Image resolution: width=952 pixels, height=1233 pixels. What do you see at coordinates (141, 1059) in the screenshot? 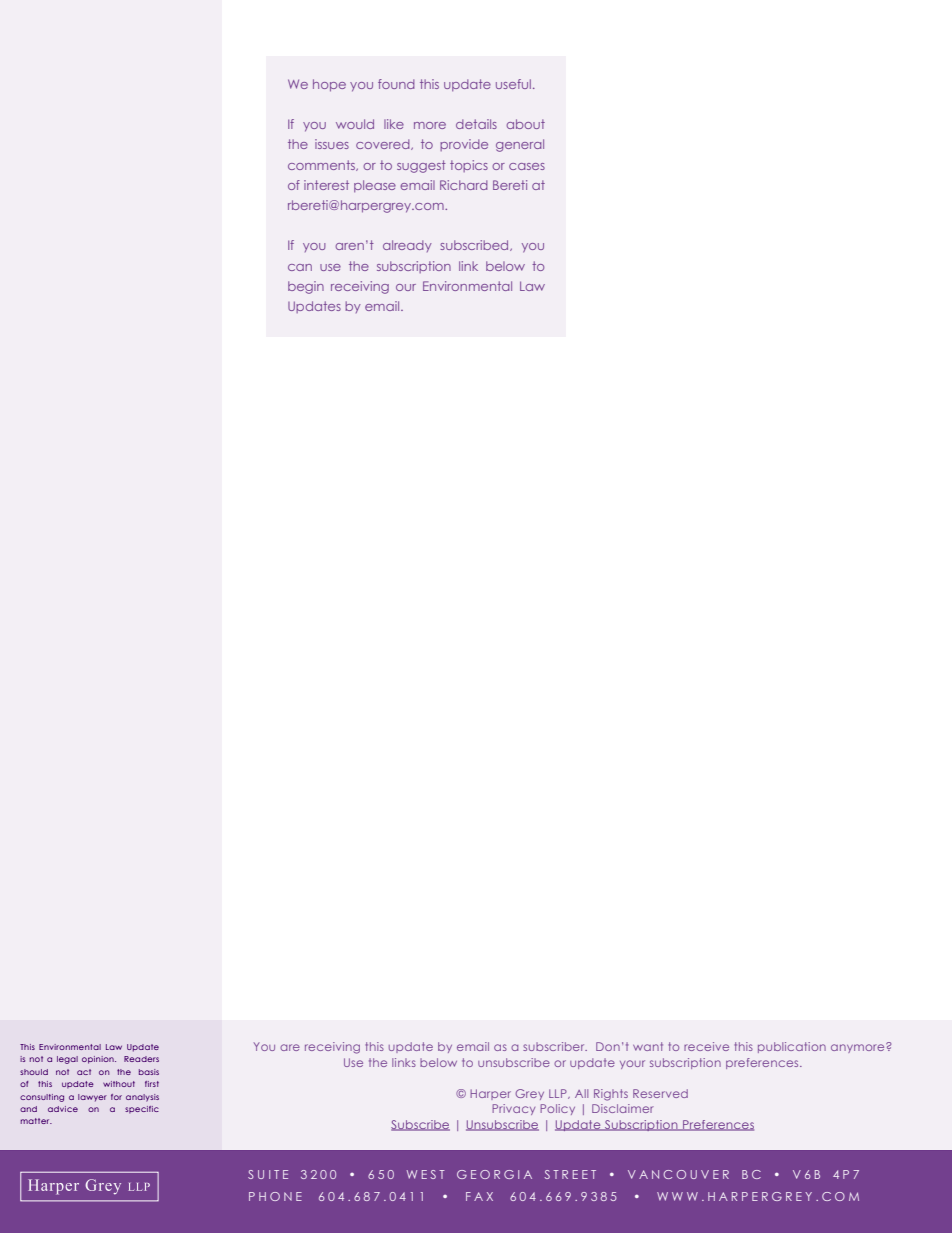
I see `Readers` at bounding box center [141, 1059].
